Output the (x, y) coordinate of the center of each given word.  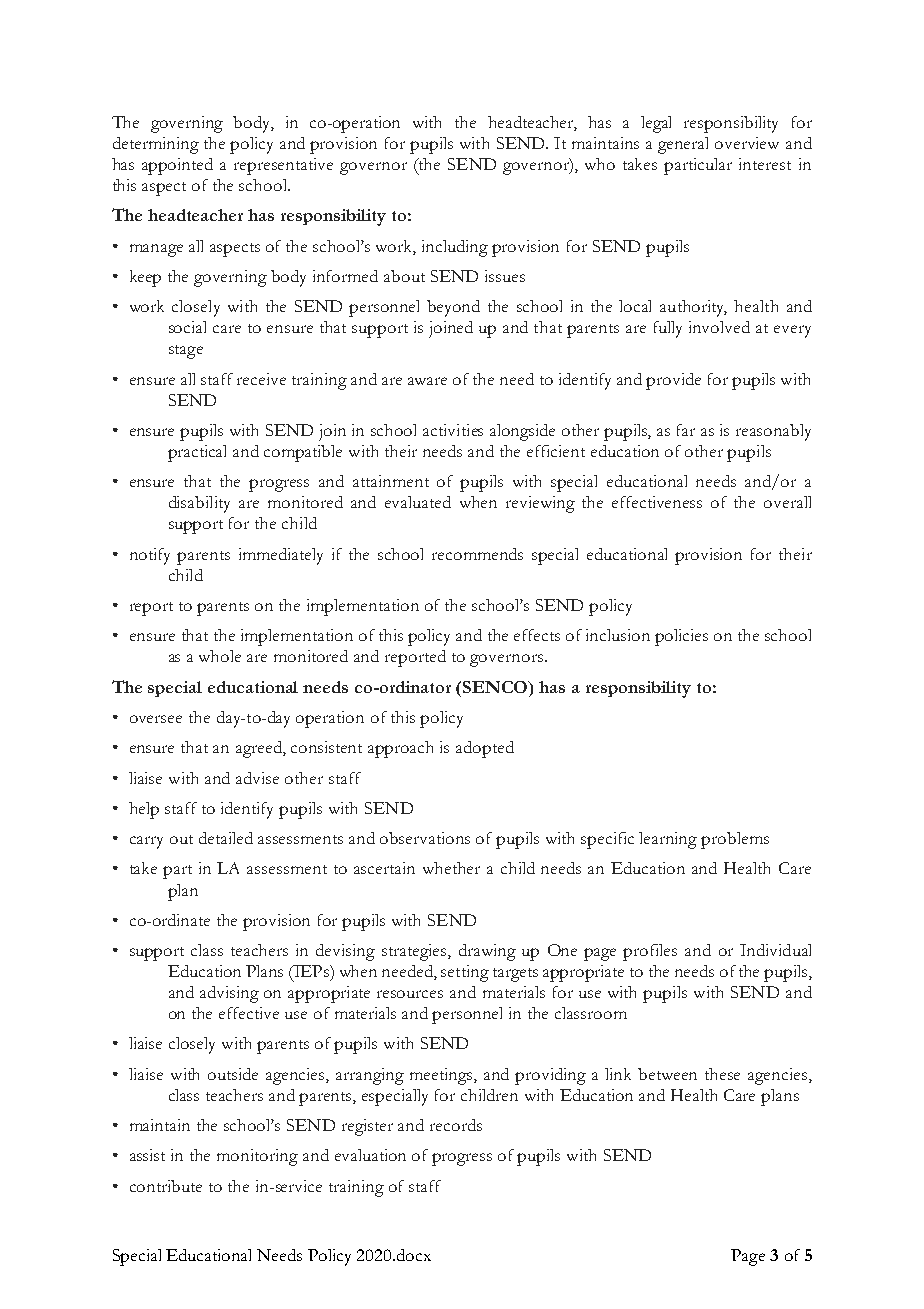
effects (537, 635)
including (455, 248)
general (683, 145)
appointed (177, 166)
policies (681, 637)
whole (220, 656)
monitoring (257, 1157)
